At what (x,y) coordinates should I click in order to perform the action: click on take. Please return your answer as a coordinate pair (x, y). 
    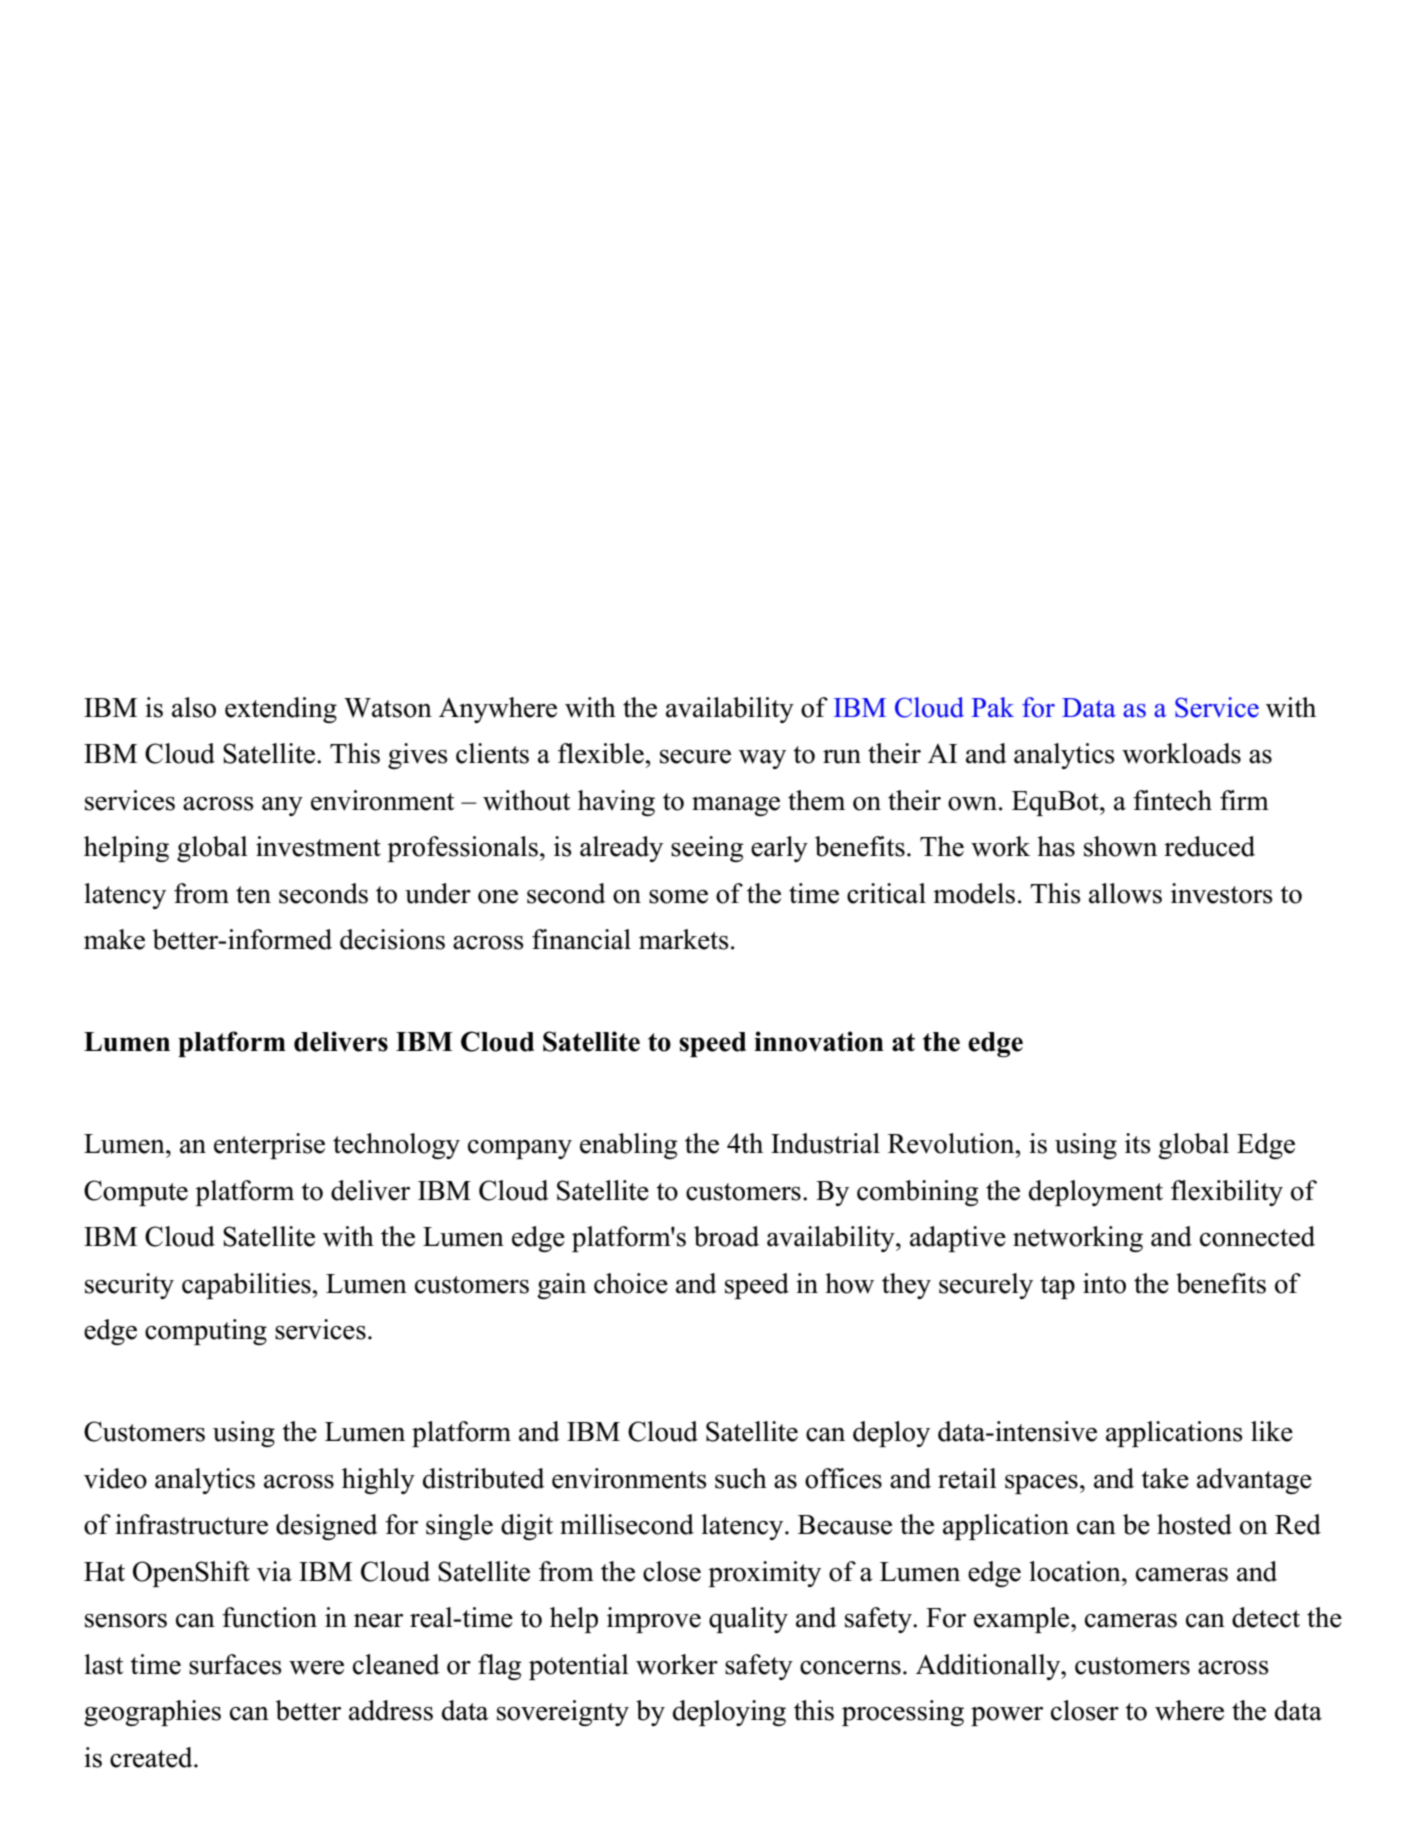
    Looking at the image, I should click on (1165, 1478).
